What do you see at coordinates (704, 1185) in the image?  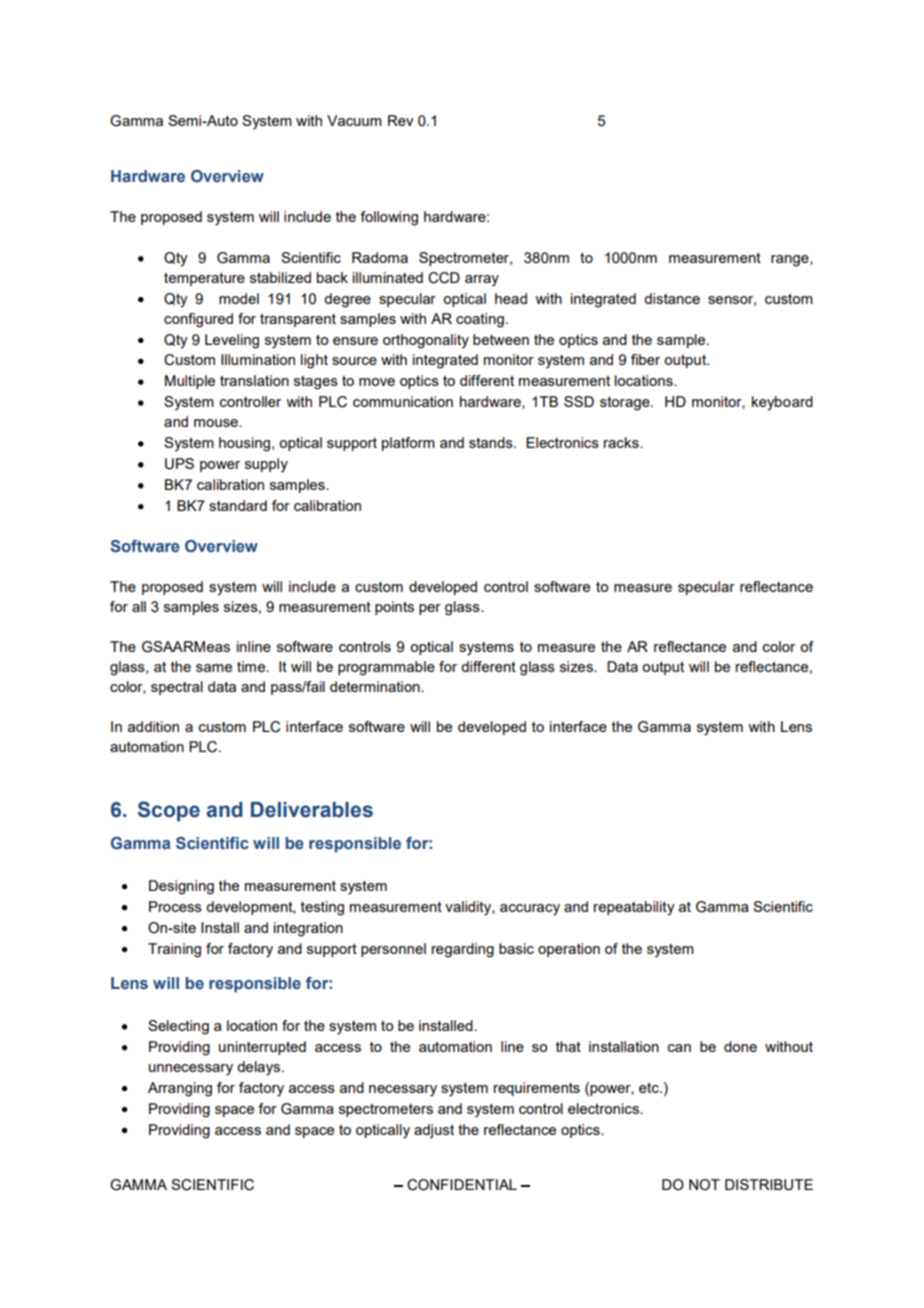 I see `NOT` at bounding box center [704, 1185].
